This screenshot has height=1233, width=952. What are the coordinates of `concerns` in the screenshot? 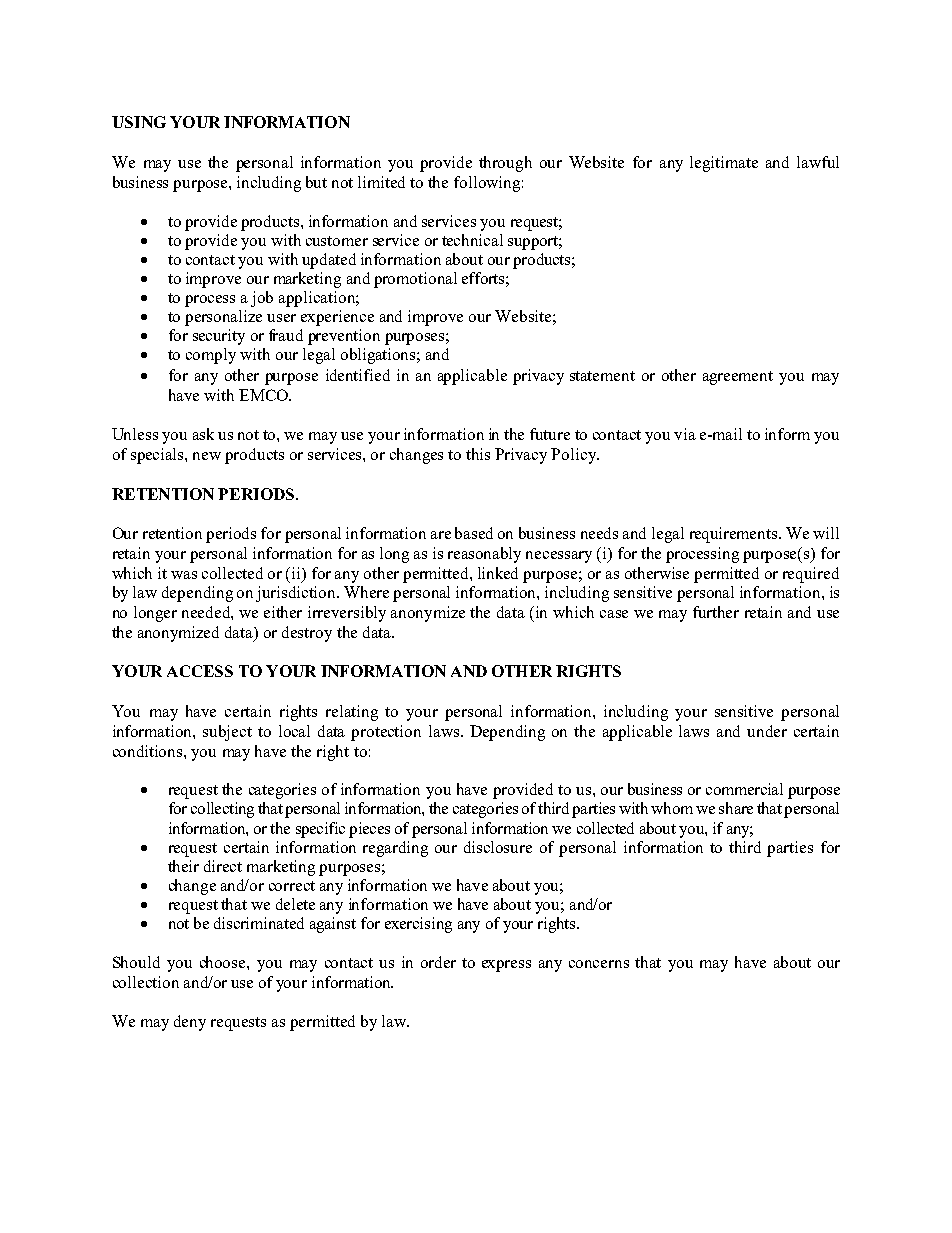 It's located at (599, 964).
